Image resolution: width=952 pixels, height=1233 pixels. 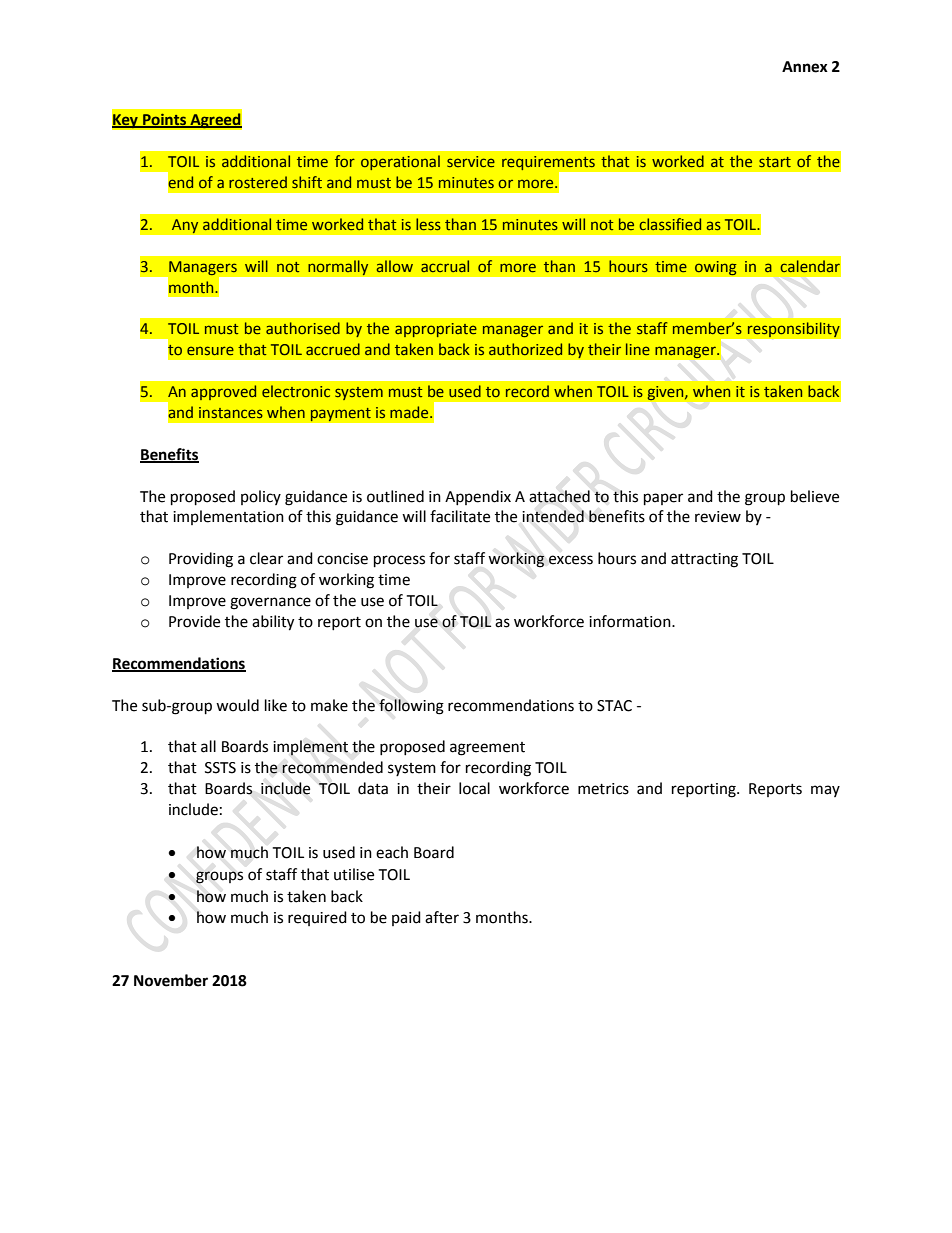 What do you see at coordinates (525, 349) in the screenshot?
I see `authorized` at bounding box center [525, 349].
